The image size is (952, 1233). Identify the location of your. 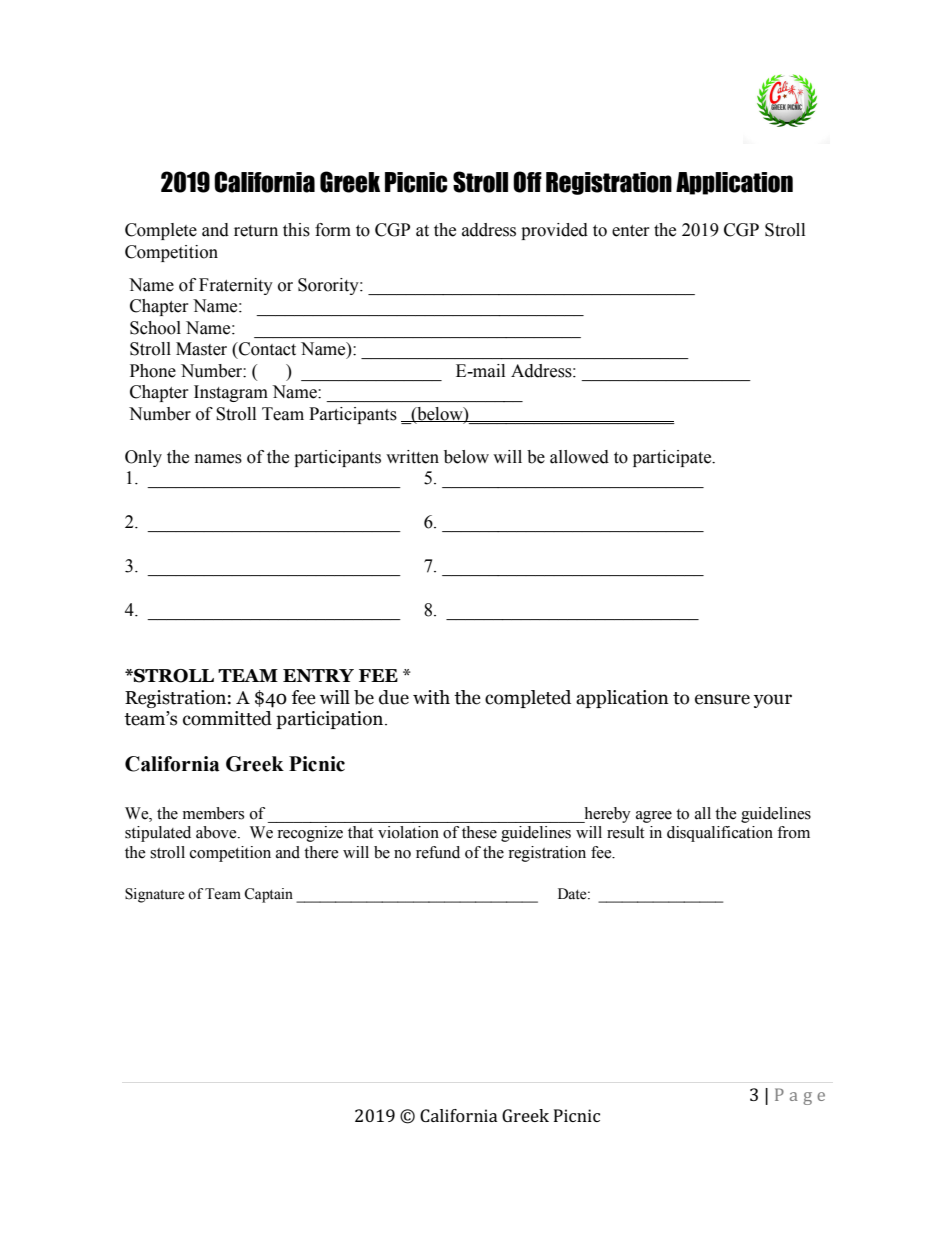
(773, 701).
